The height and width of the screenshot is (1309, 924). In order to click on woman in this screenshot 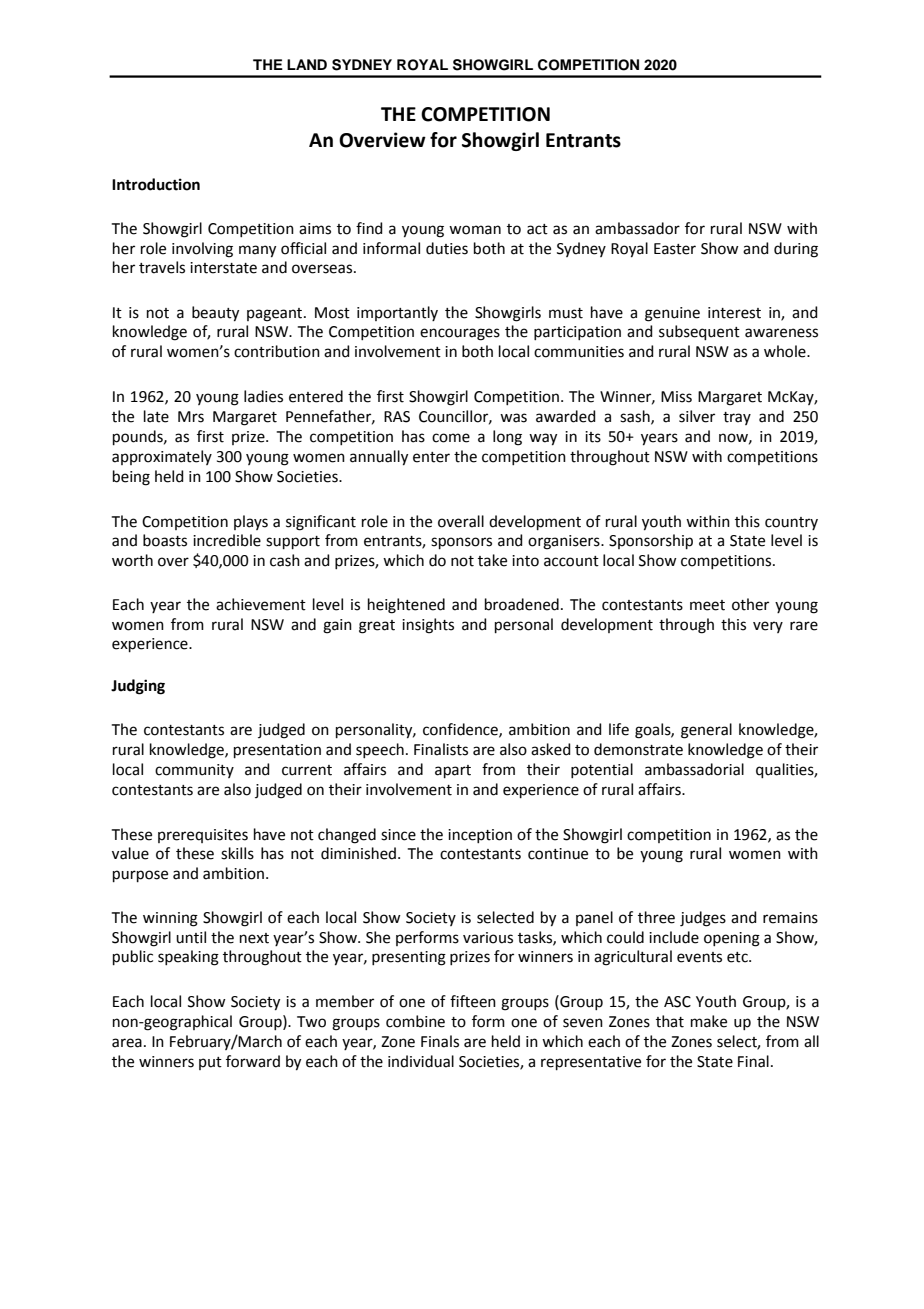, I will do `click(475, 230)`.
